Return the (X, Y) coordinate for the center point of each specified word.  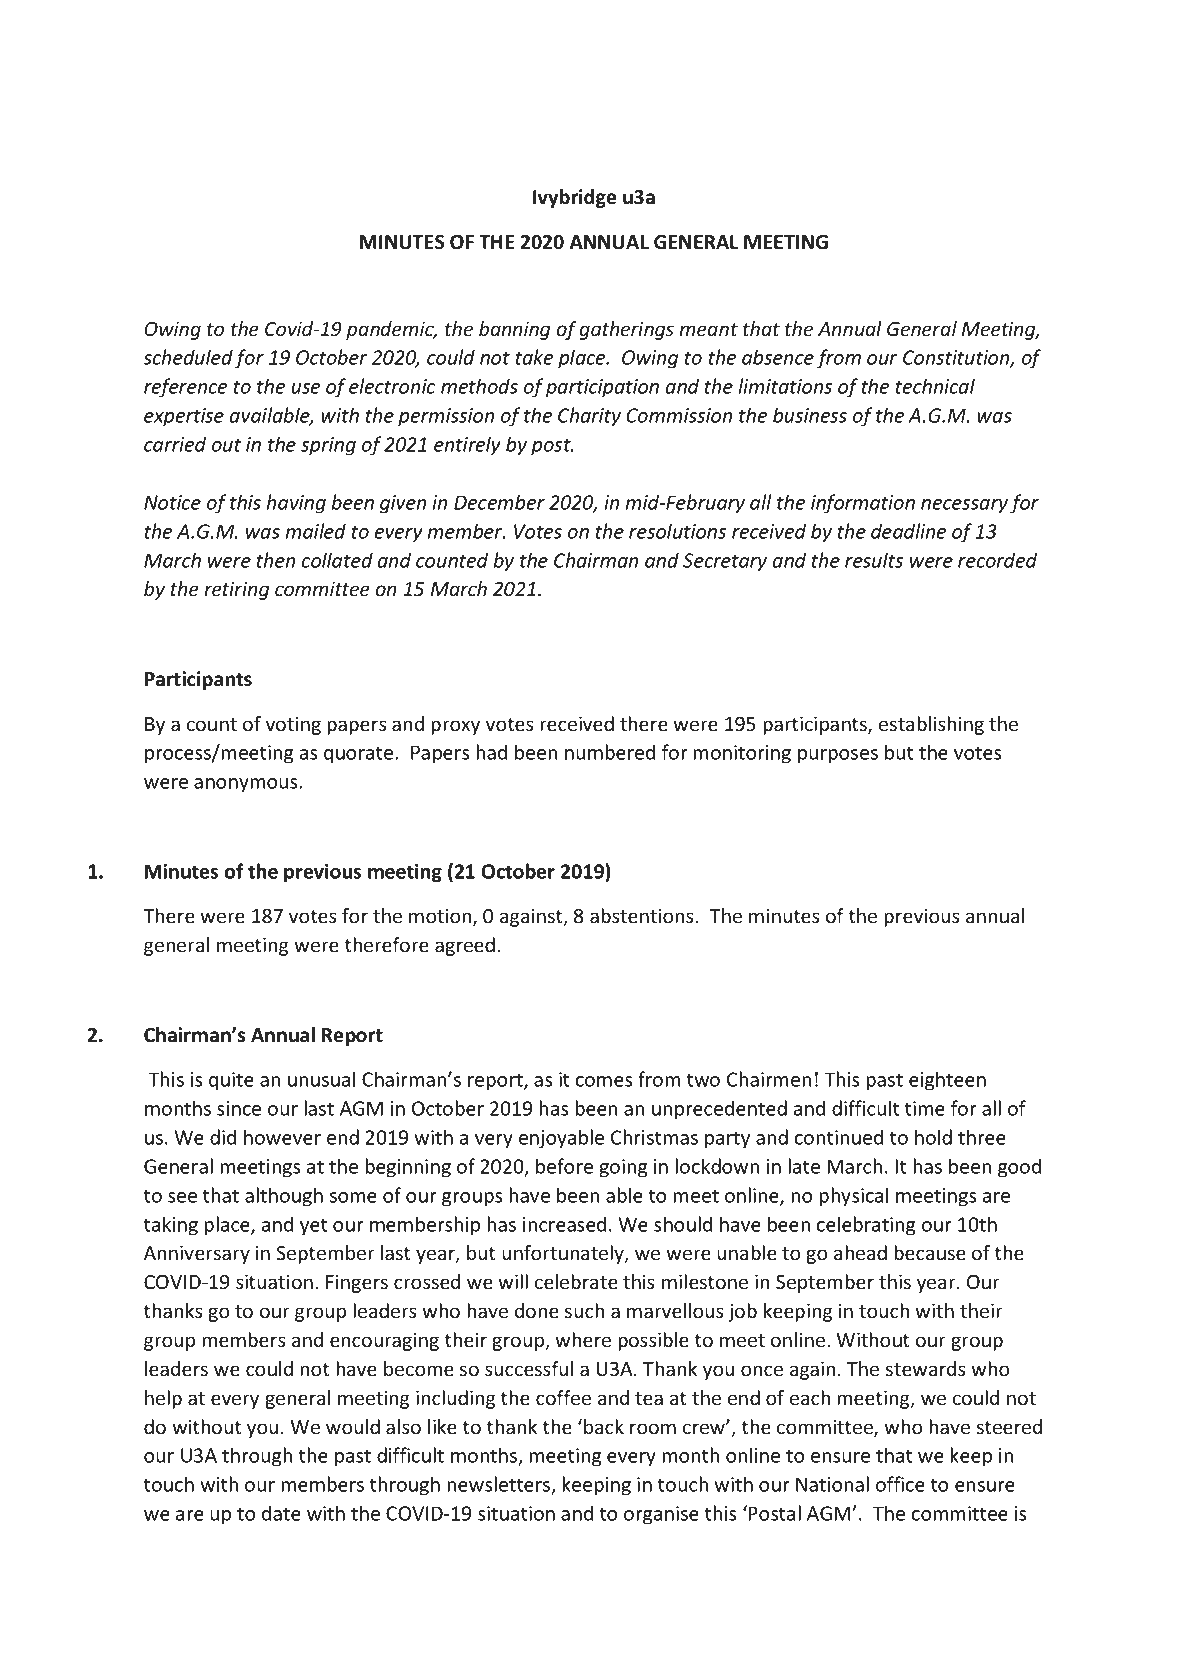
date (281, 1513)
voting (293, 726)
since (239, 1108)
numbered (610, 752)
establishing (931, 725)
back (604, 1426)
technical (935, 386)
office (900, 1484)
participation (602, 388)
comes (604, 1081)
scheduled (188, 357)
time (925, 1108)
